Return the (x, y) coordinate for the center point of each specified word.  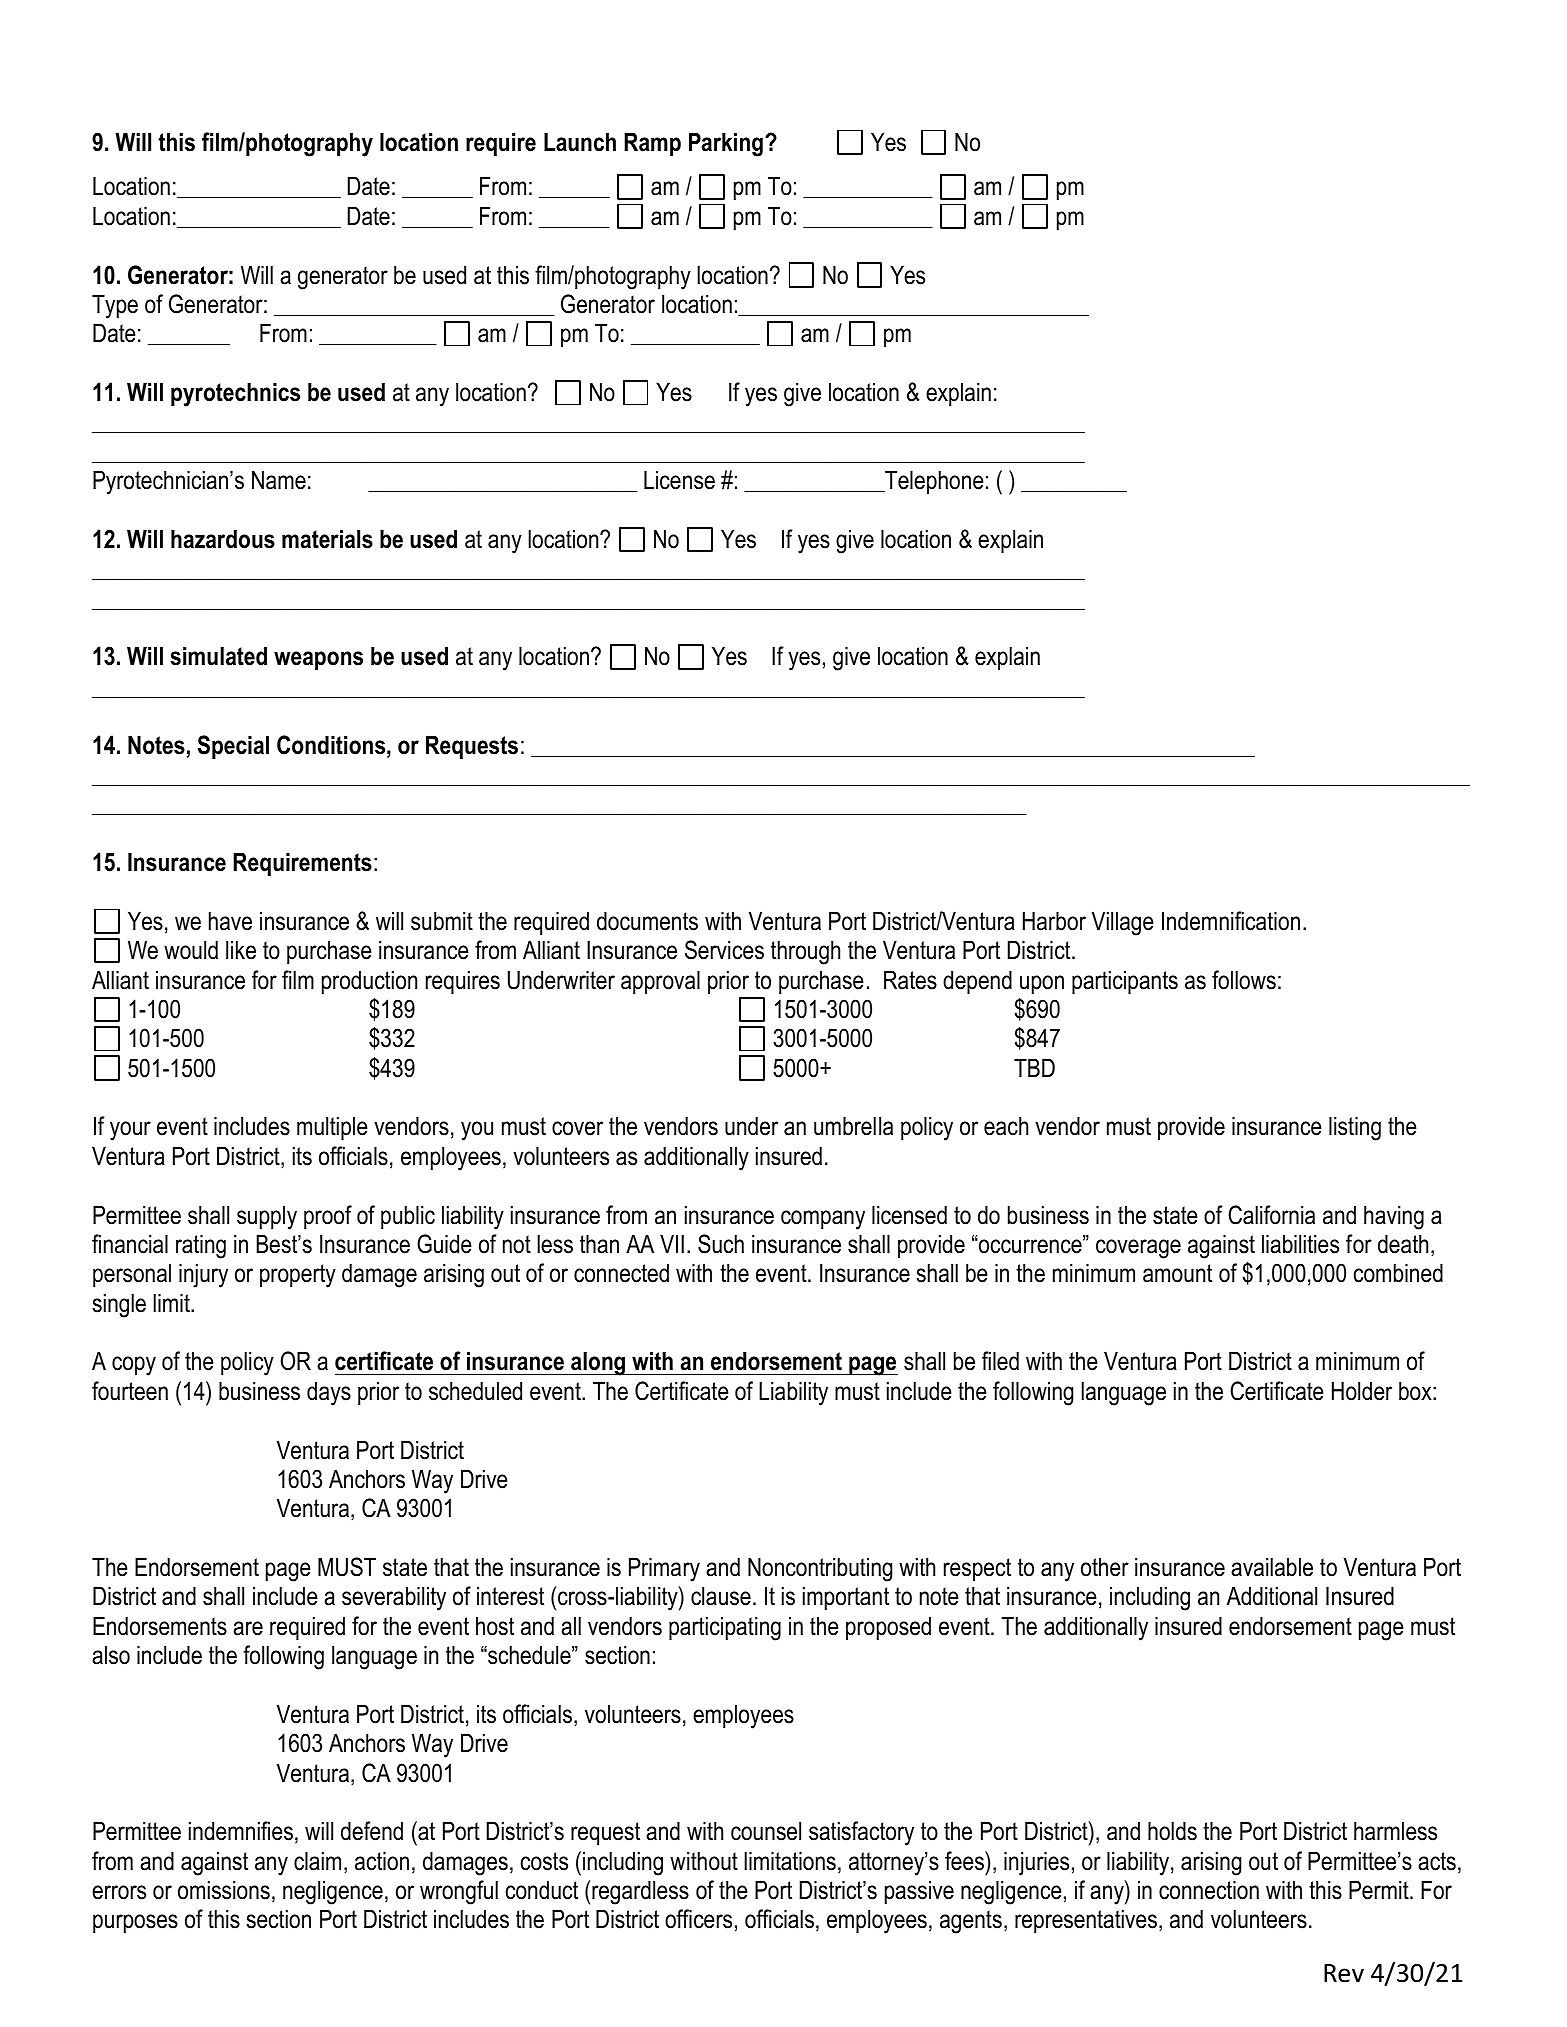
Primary (664, 1569)
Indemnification (1231, 921)
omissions (224, 1890)
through (805, 952)
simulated (218, 656)
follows (1244, 980)
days (329, 1393)
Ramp (652, 144)
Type (115, 306)
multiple (332, 1128)
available (1272, 1567)
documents (647, 921)
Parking (726, 144)
